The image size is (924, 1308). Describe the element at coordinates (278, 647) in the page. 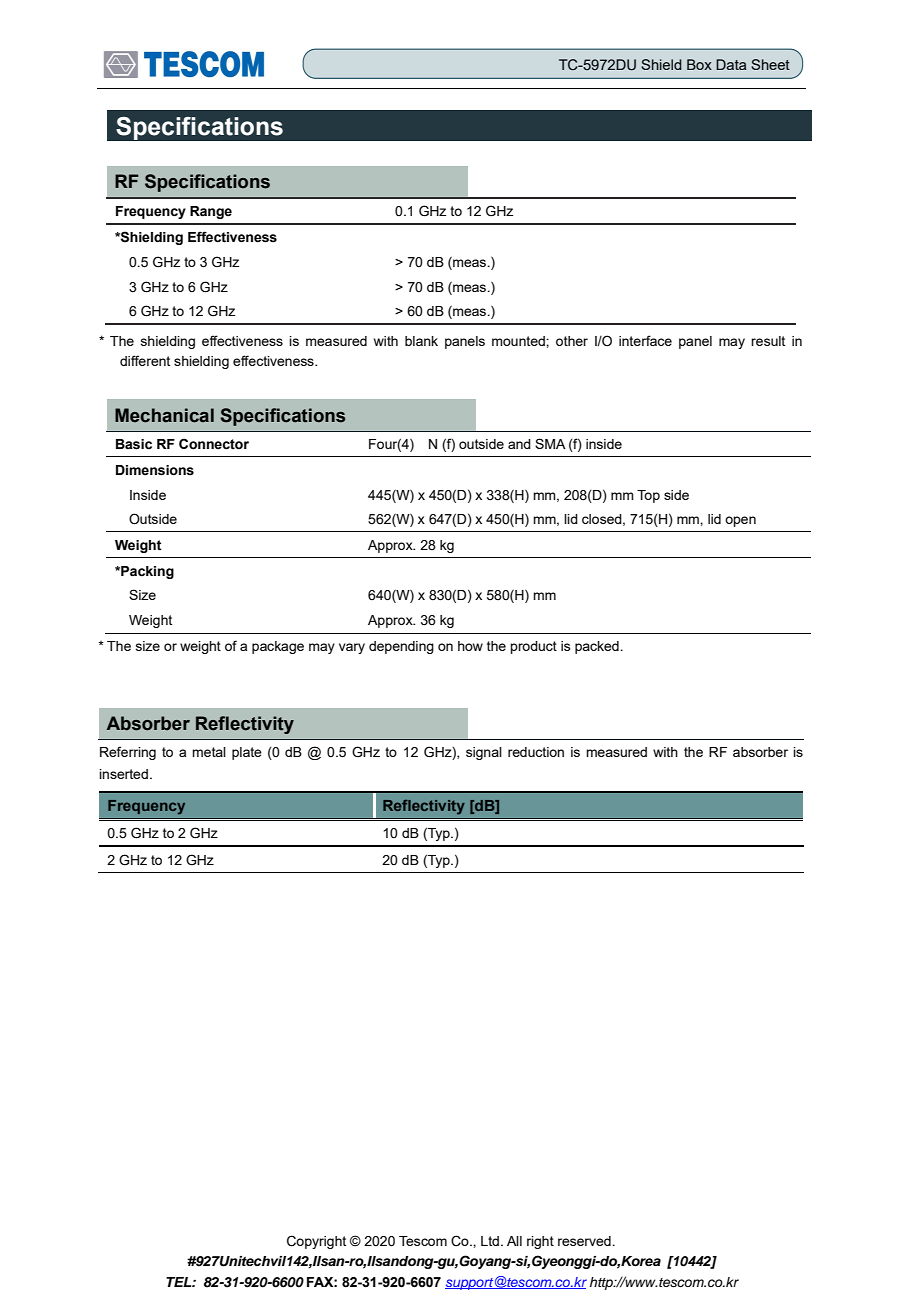

I see `package` at that location.
